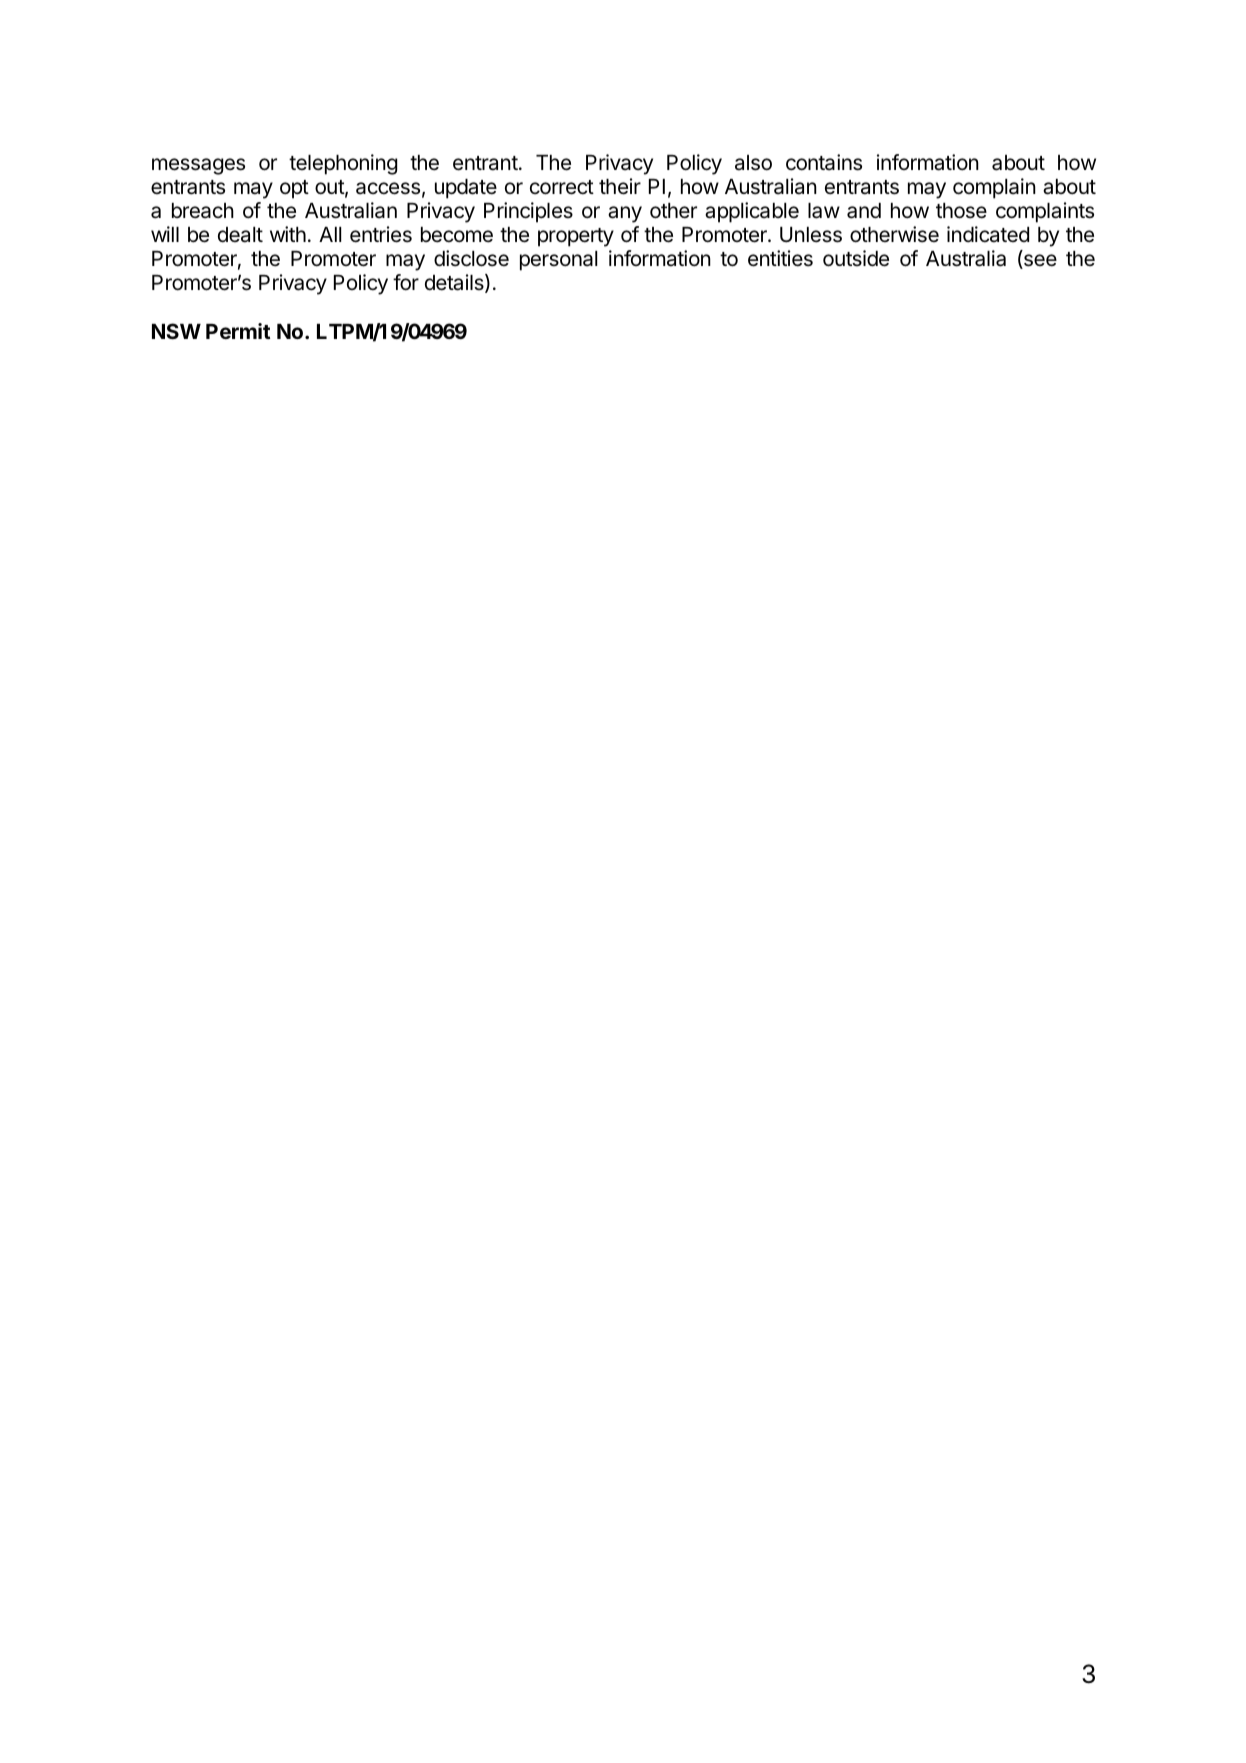 The width and height of the page is (1246, 1763). Describe the element at coordinates (203, 211) in the page. I see `breach` at that location.
